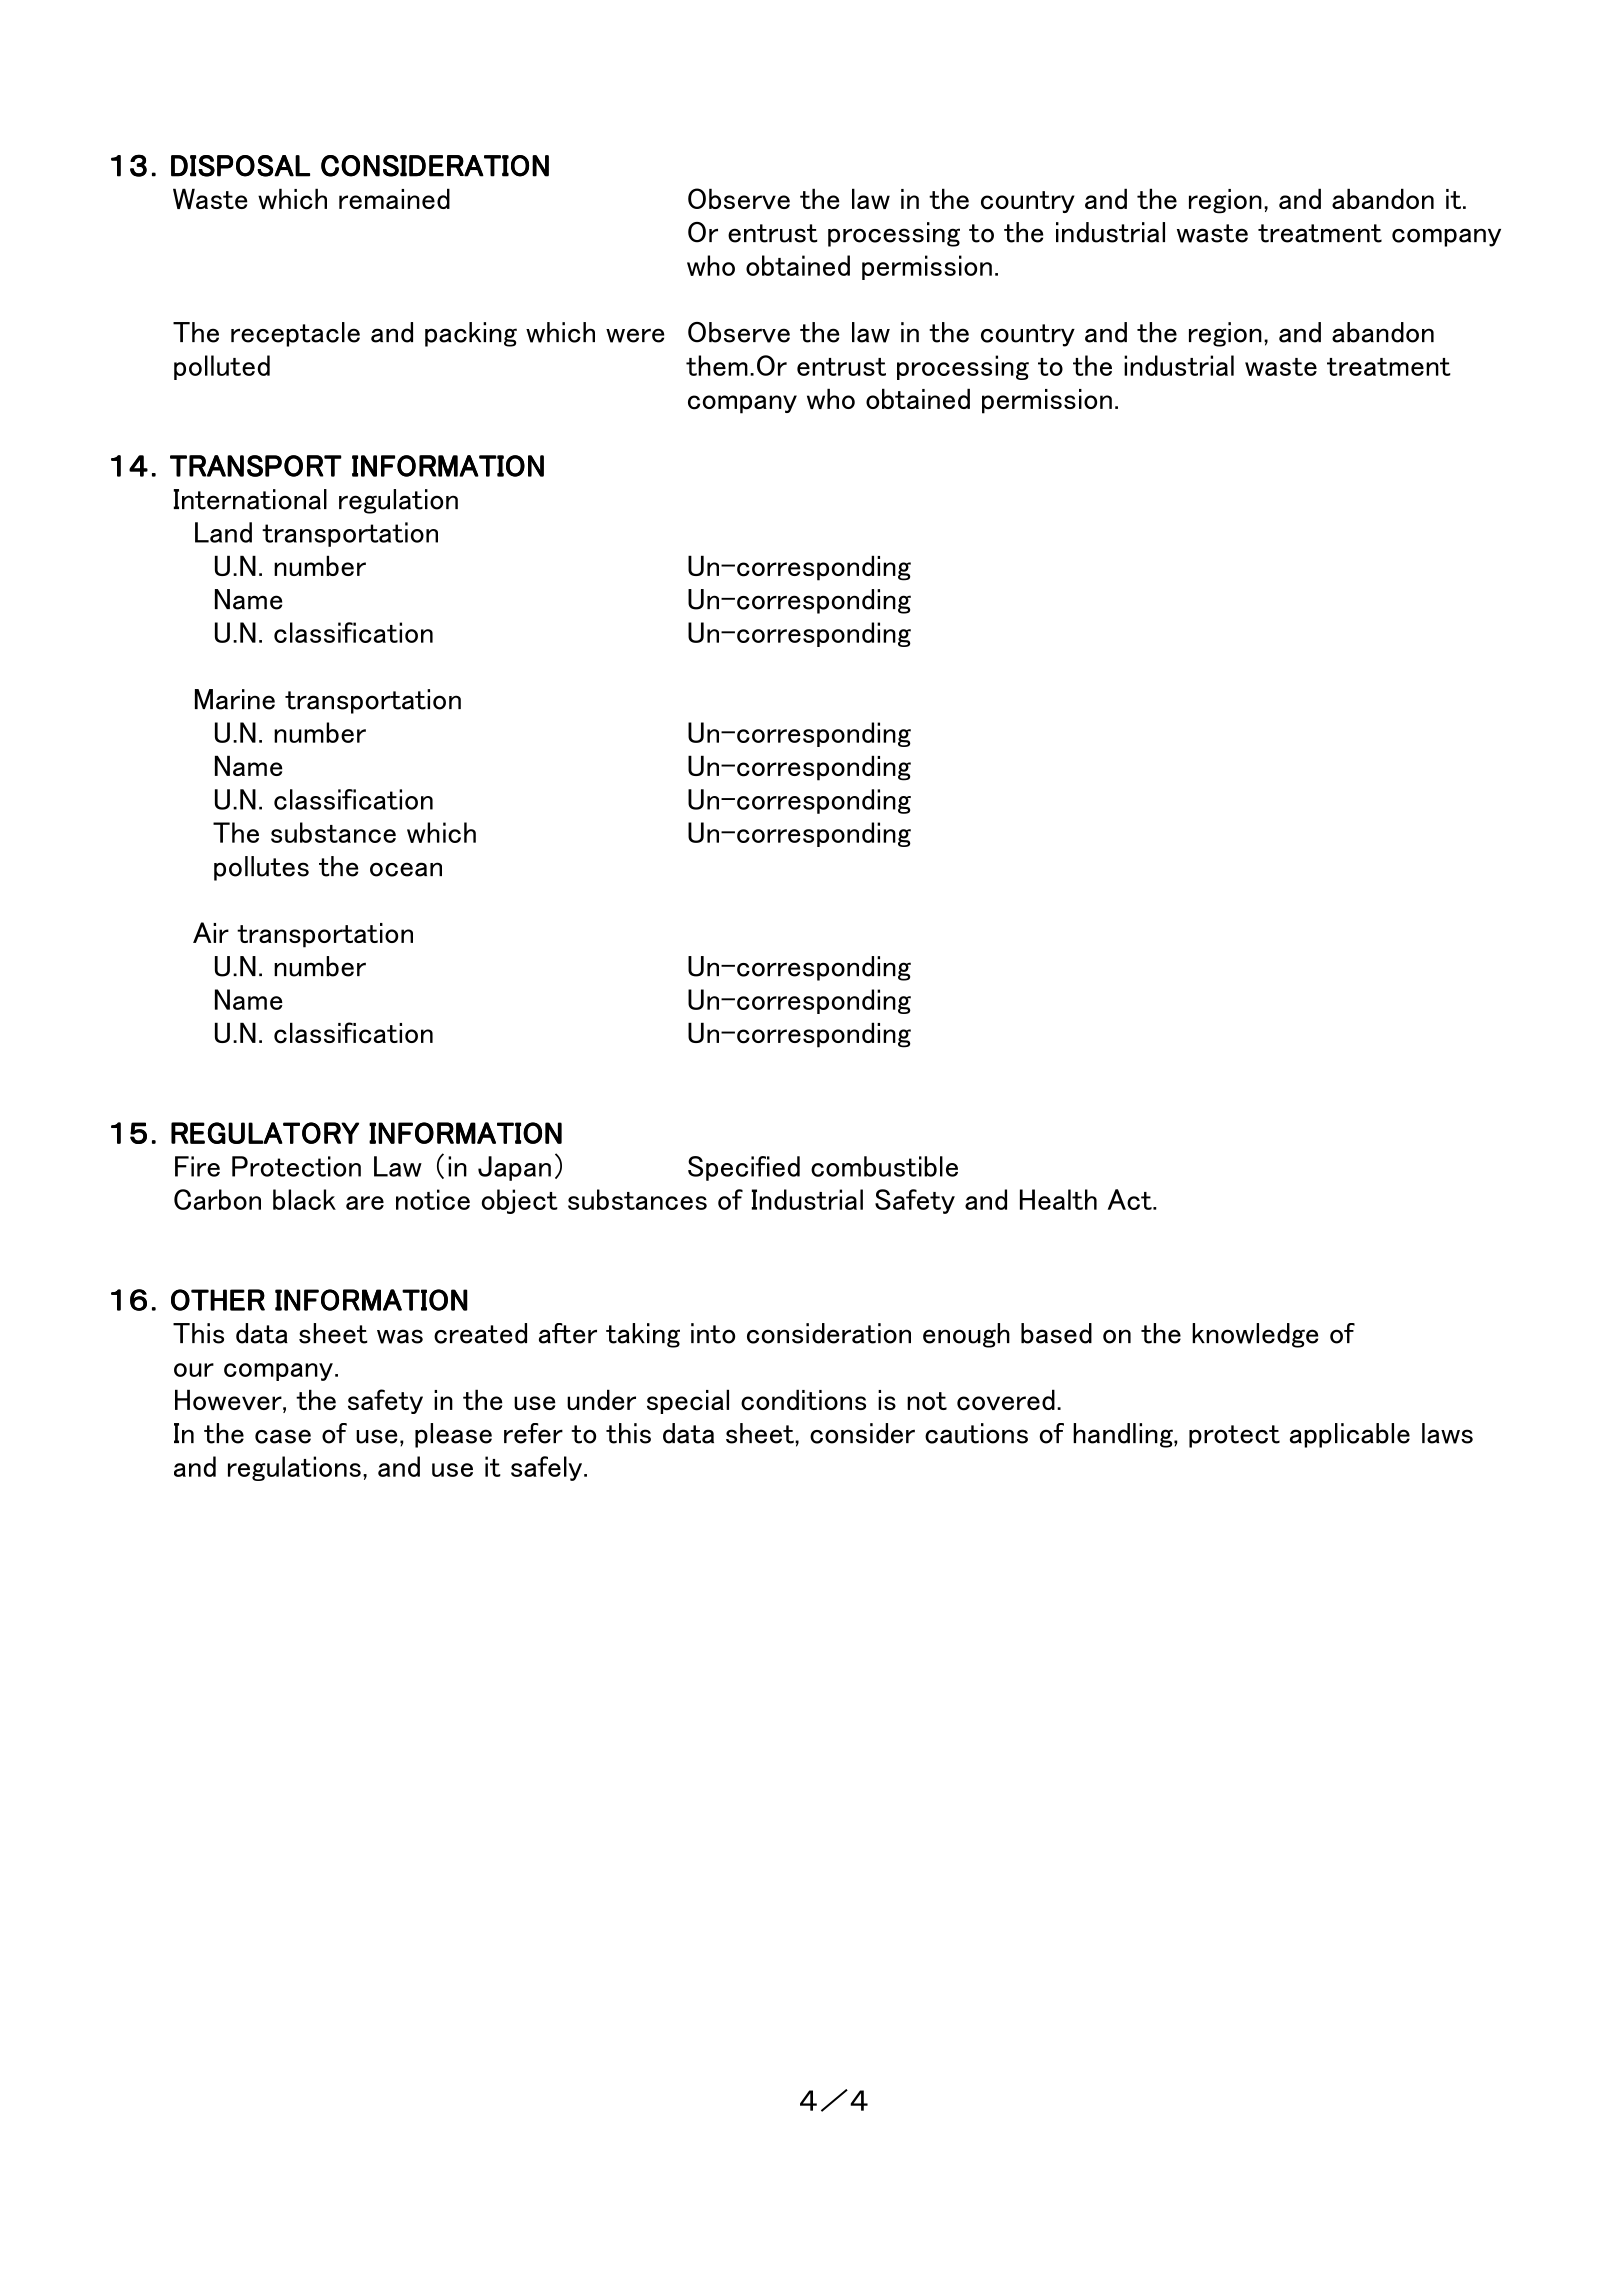 Image resolution: width=1623 pixels, height=2295 pixels. I want to click on were, so click(635, 335).
